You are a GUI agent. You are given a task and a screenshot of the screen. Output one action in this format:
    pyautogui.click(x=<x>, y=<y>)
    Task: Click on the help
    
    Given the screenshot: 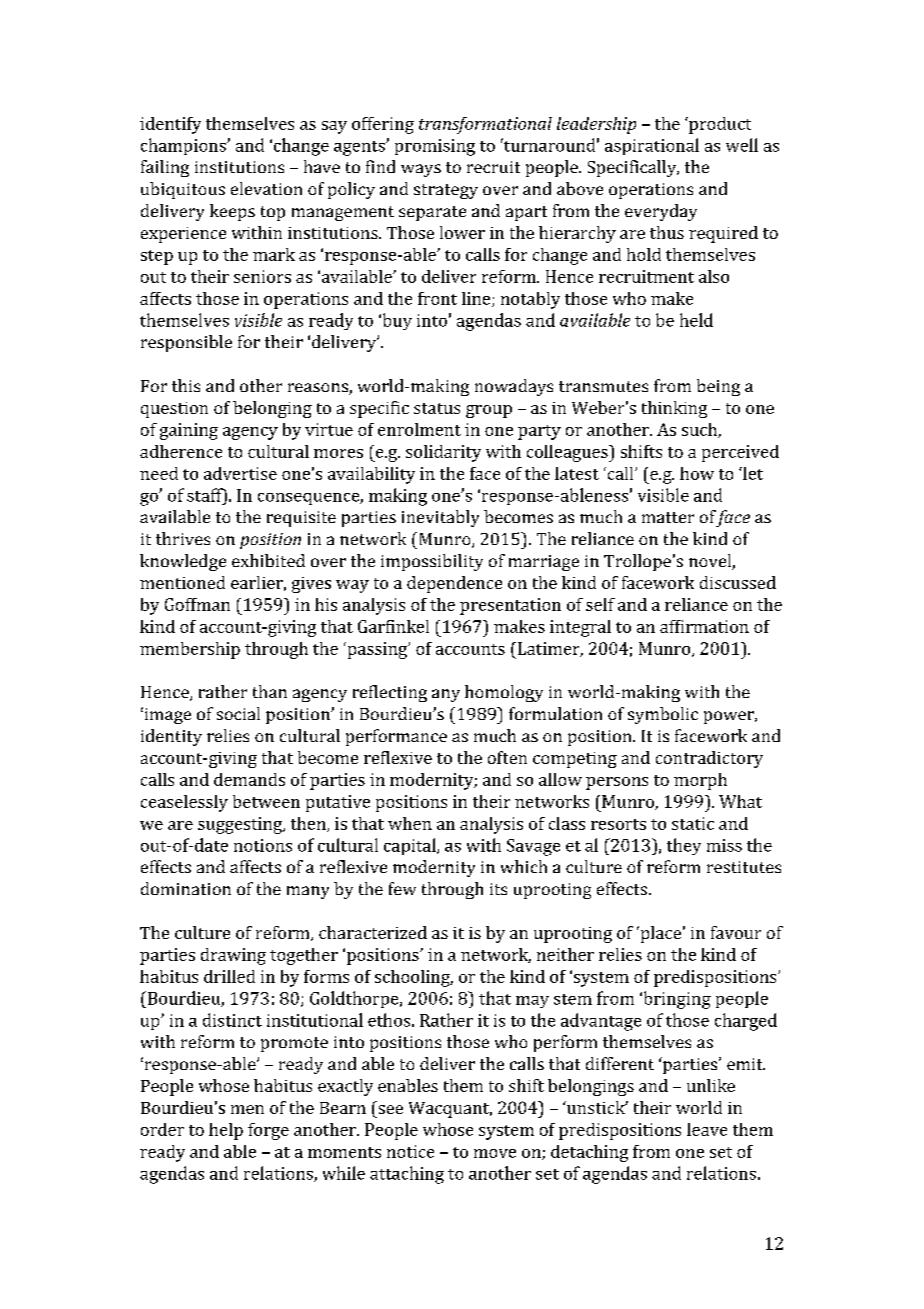 What is the action you would take?
    pyautogui.click(x=226, y=1131)
